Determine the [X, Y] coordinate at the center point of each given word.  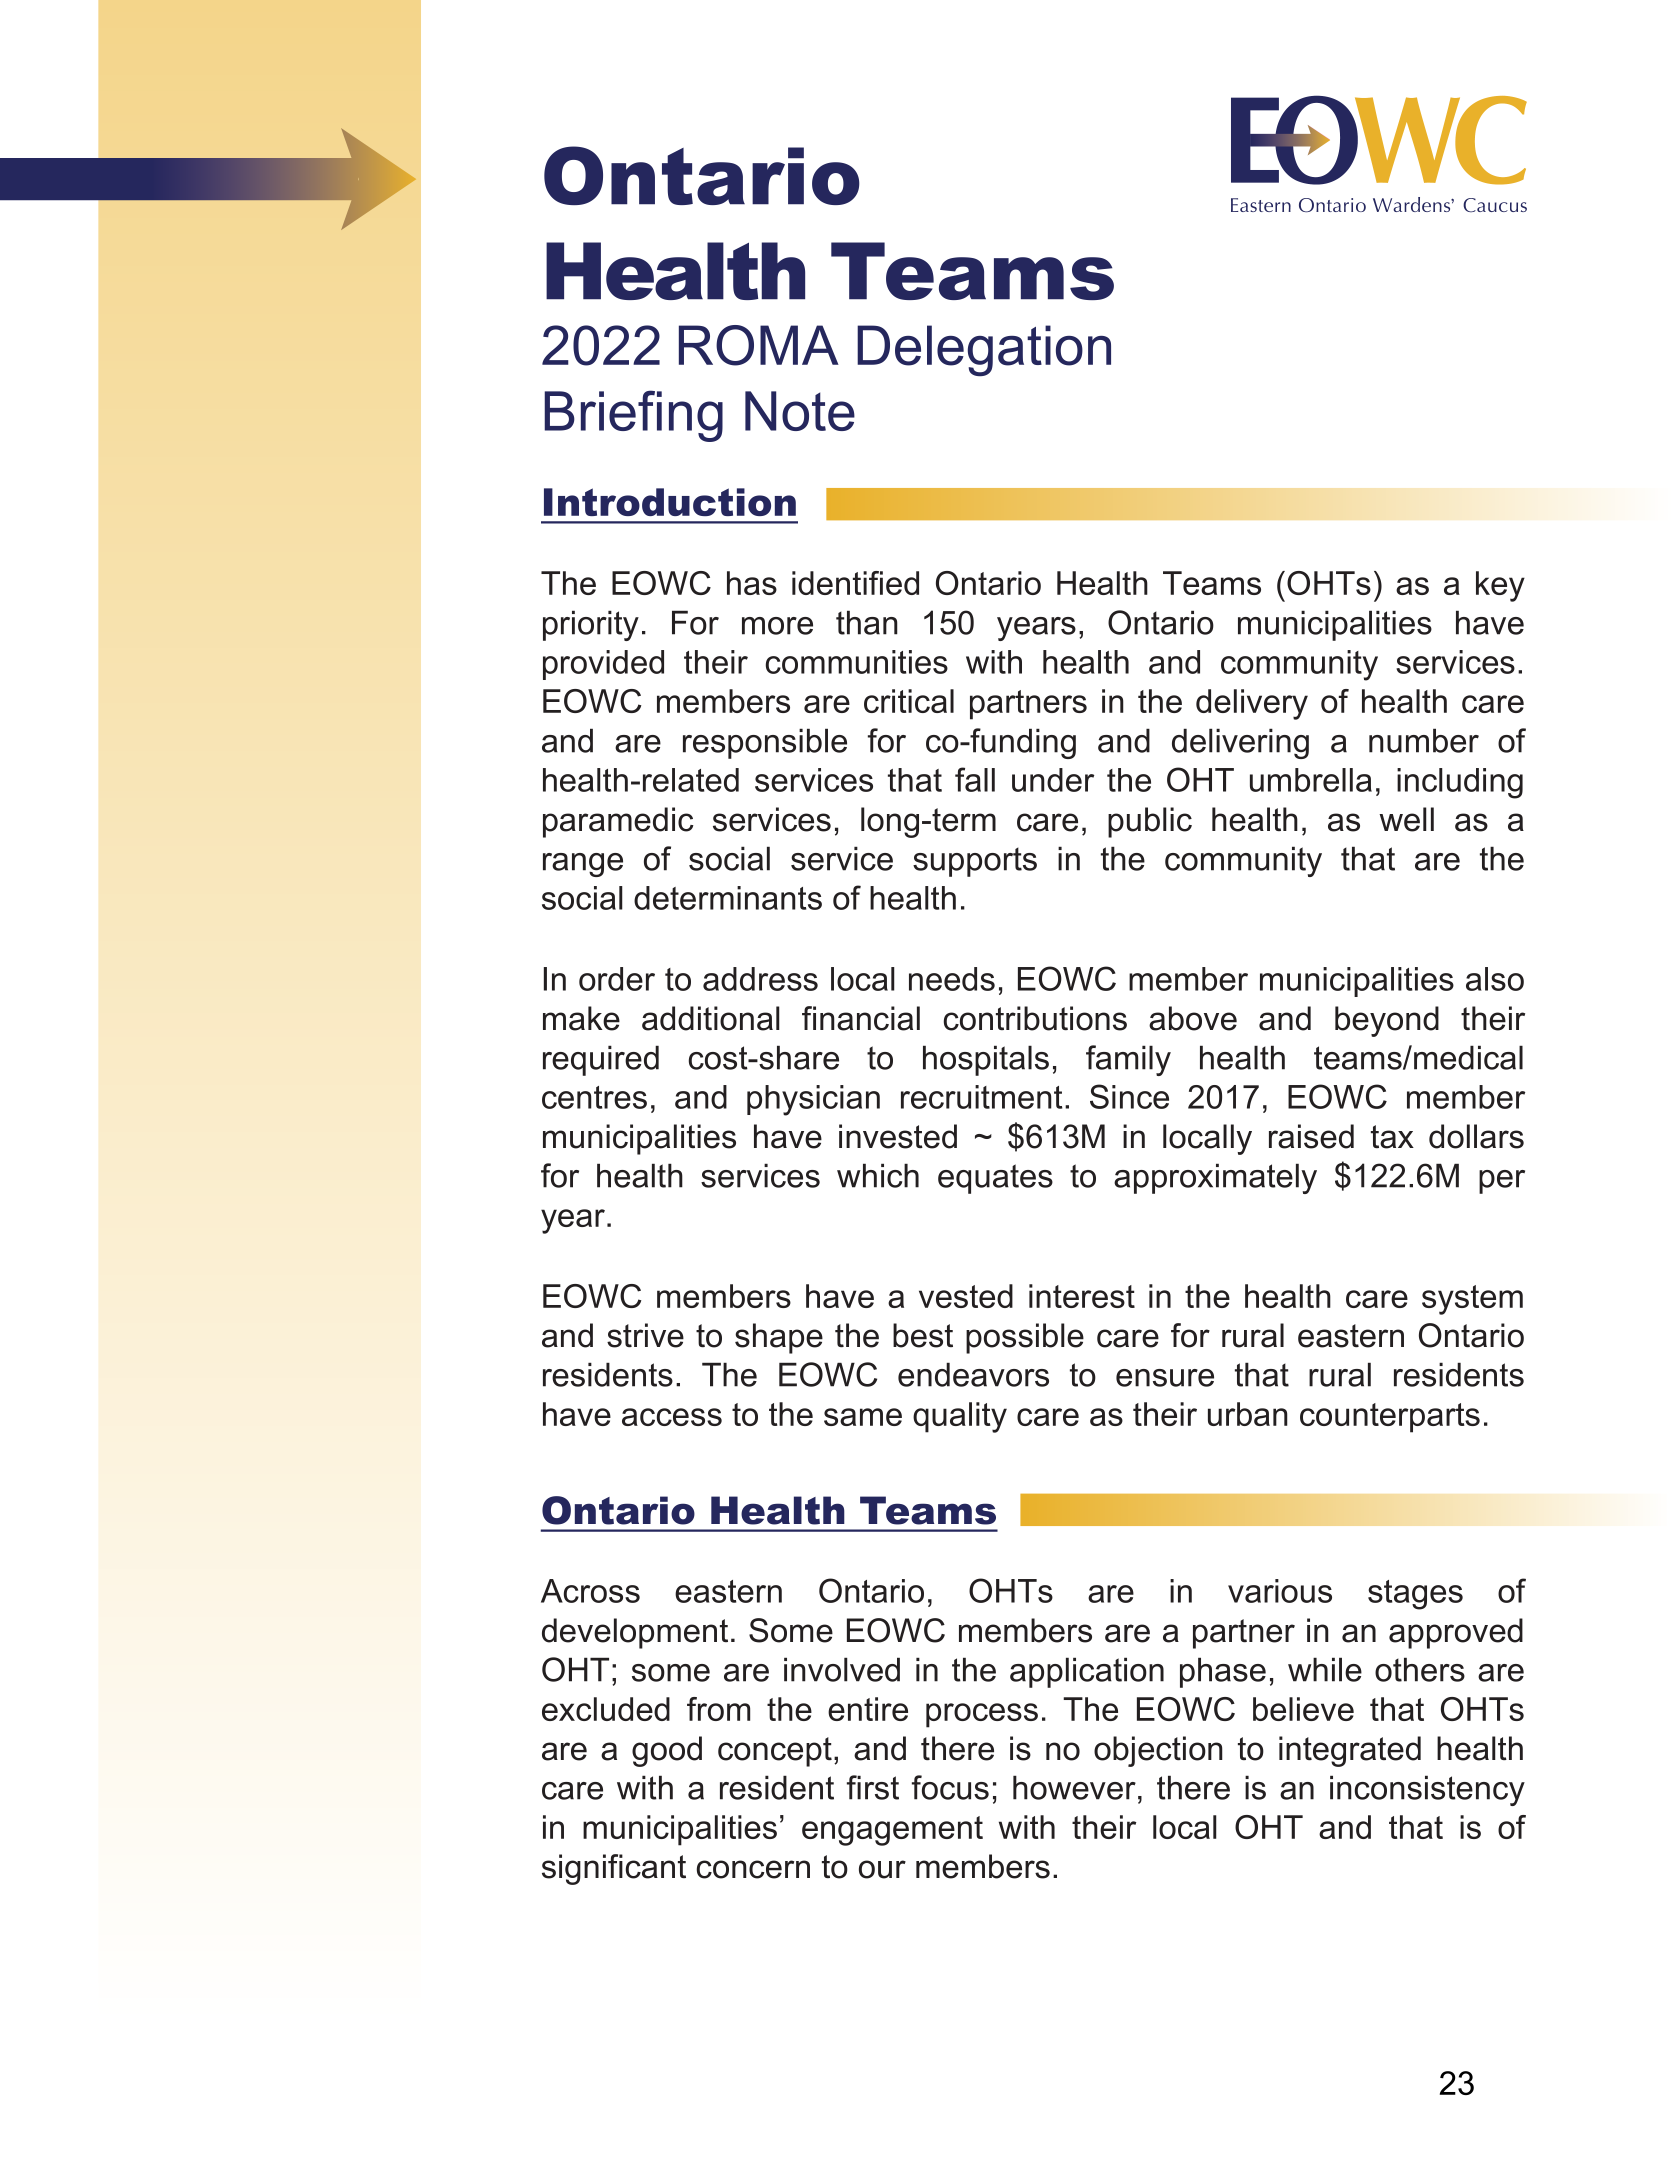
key [1500, 586]
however [1074, 1787]
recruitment [981, 1097]
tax [1392, 1137]
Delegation [984, 350]
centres [594, 1097]
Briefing [633, 416]
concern [753, 1869]
